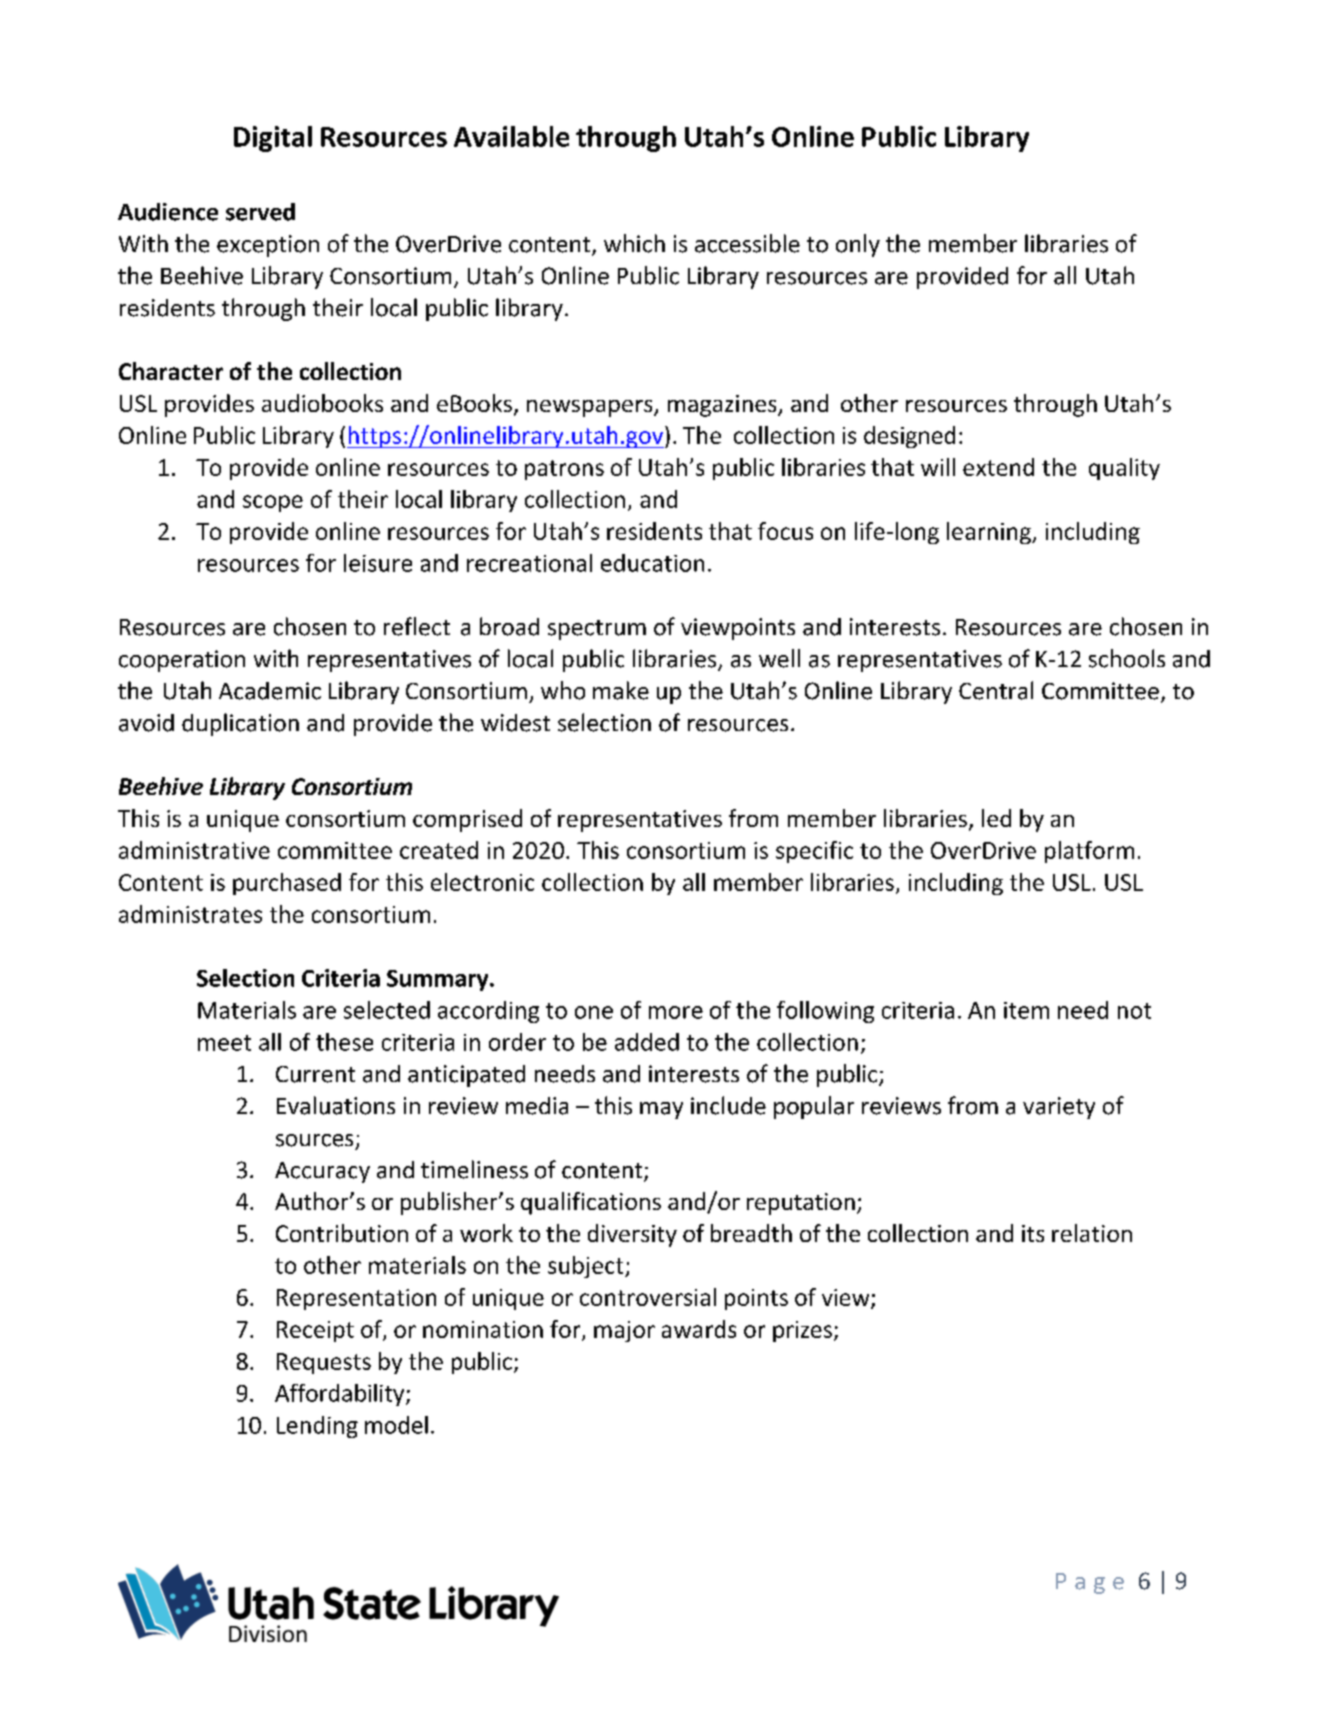 The width and height of the image is (1334, 1726). I want to click on only, so click(858, 245).
